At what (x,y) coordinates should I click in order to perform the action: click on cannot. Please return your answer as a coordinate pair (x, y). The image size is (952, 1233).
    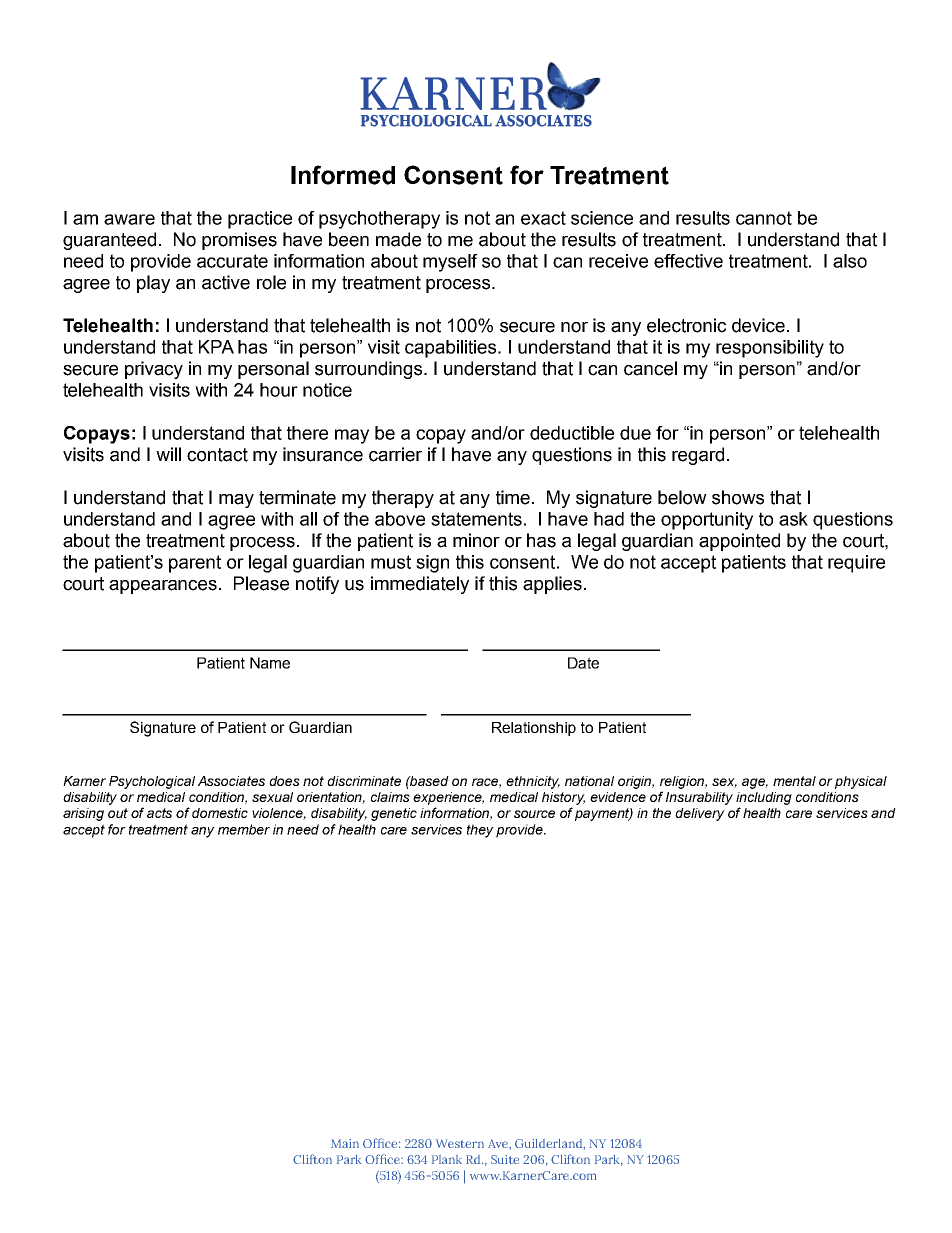
    Looking at the image, I should click on (764, 218).
